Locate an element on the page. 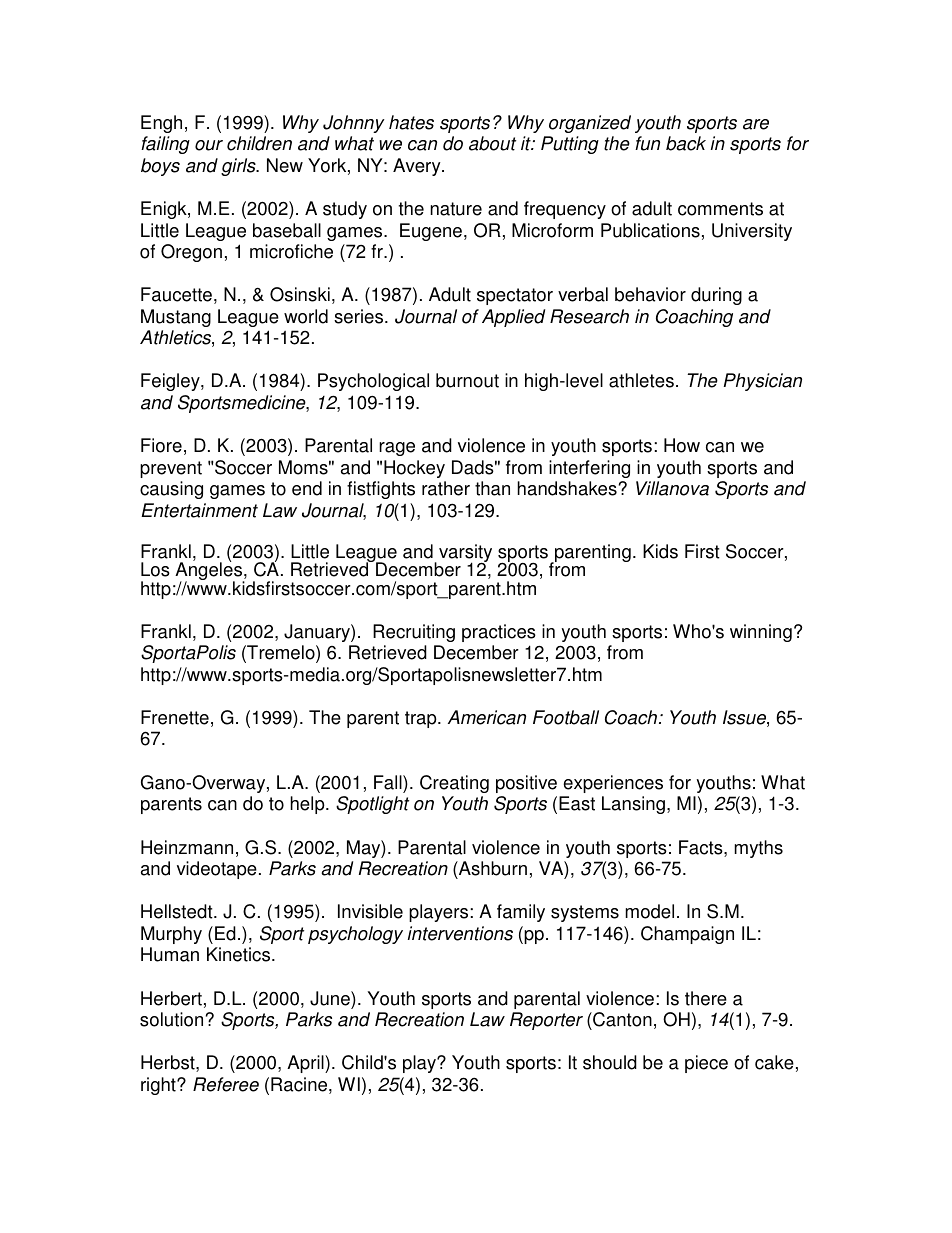  myths is located at coordinates (758, 849).
